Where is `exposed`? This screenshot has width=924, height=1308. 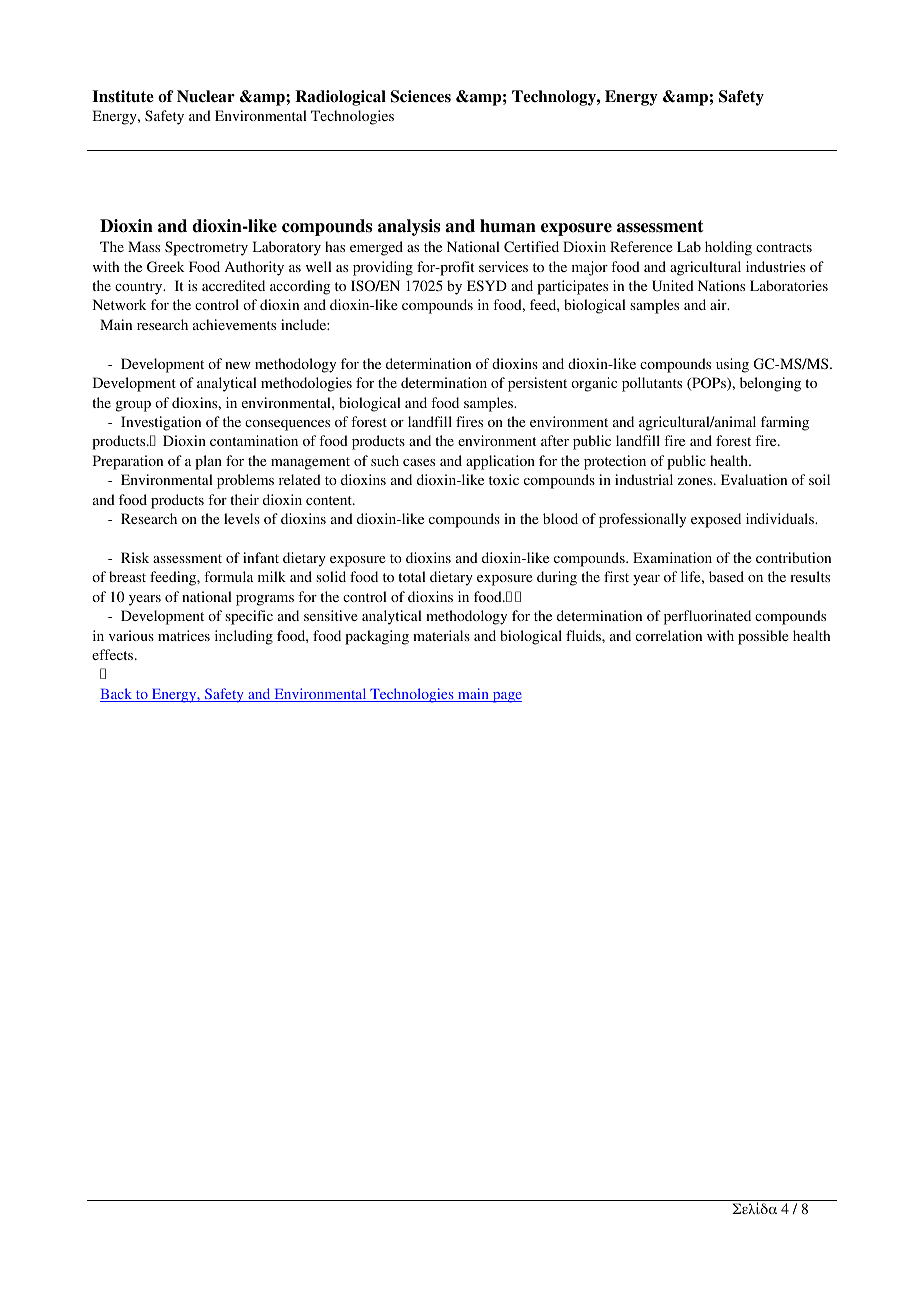 exposed is located at coordinates (716, 520).
